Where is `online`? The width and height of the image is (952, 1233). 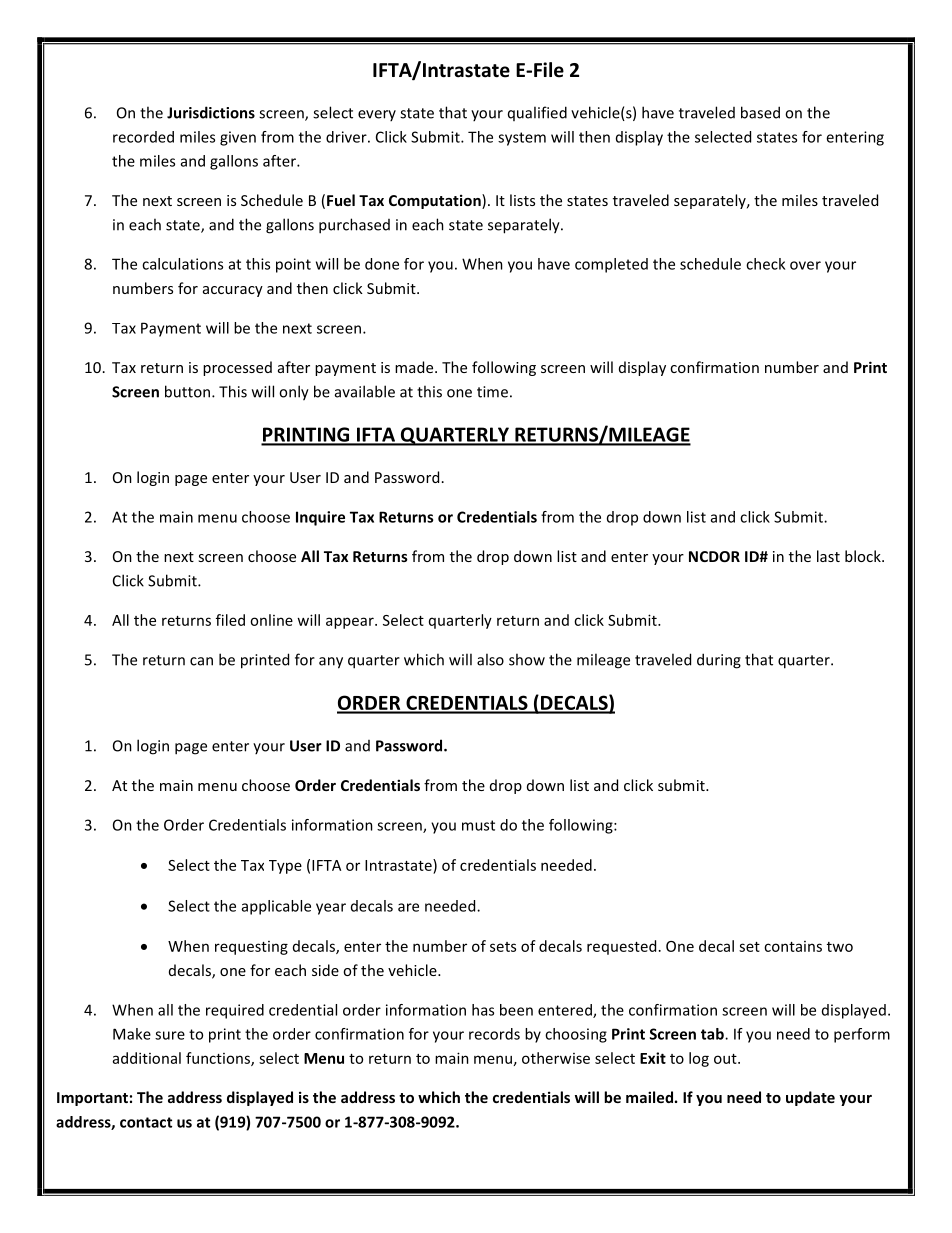
online is located at coordinates (271, 620).
